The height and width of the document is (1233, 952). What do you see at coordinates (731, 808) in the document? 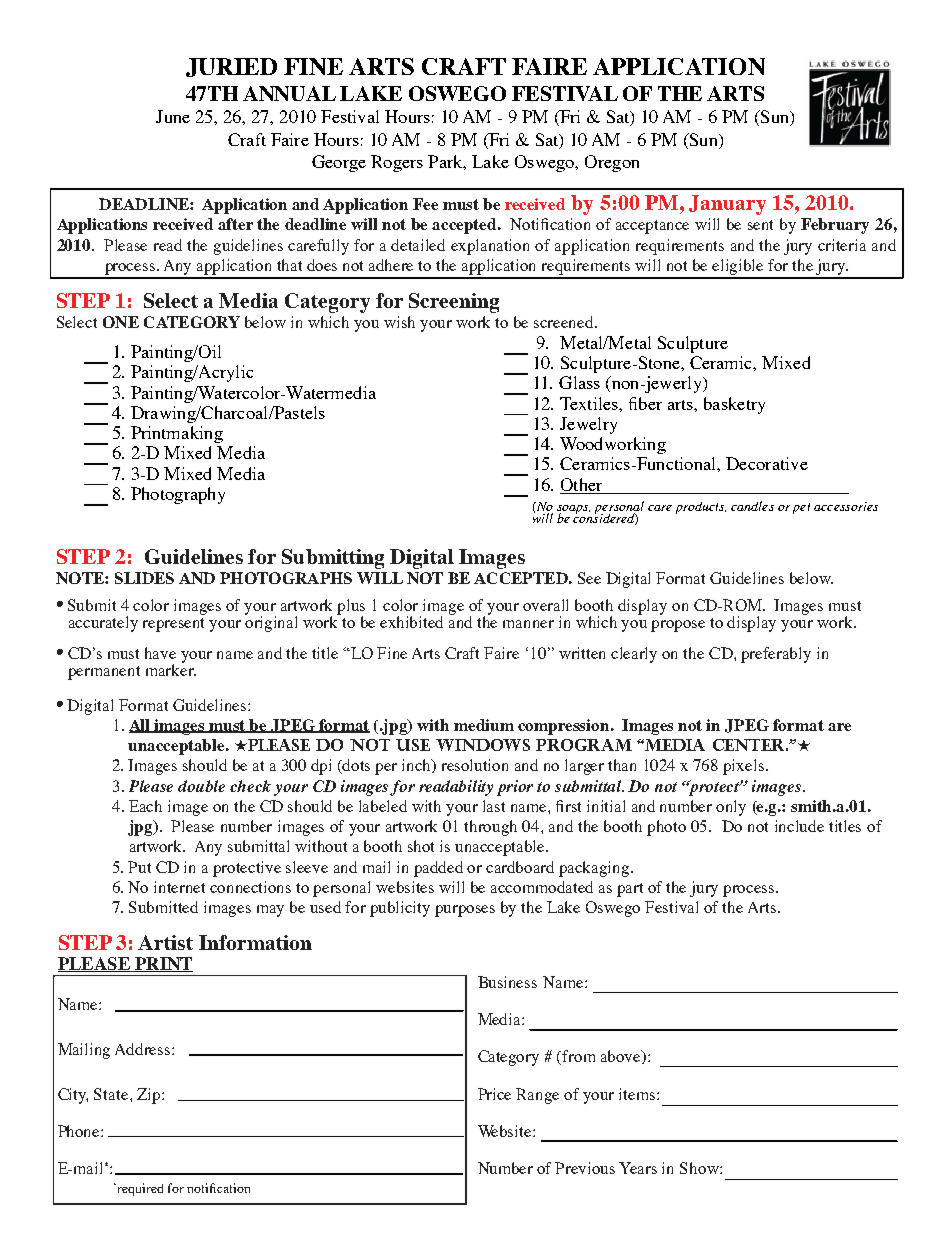
I see `only` at bounding box center [731, 808].
